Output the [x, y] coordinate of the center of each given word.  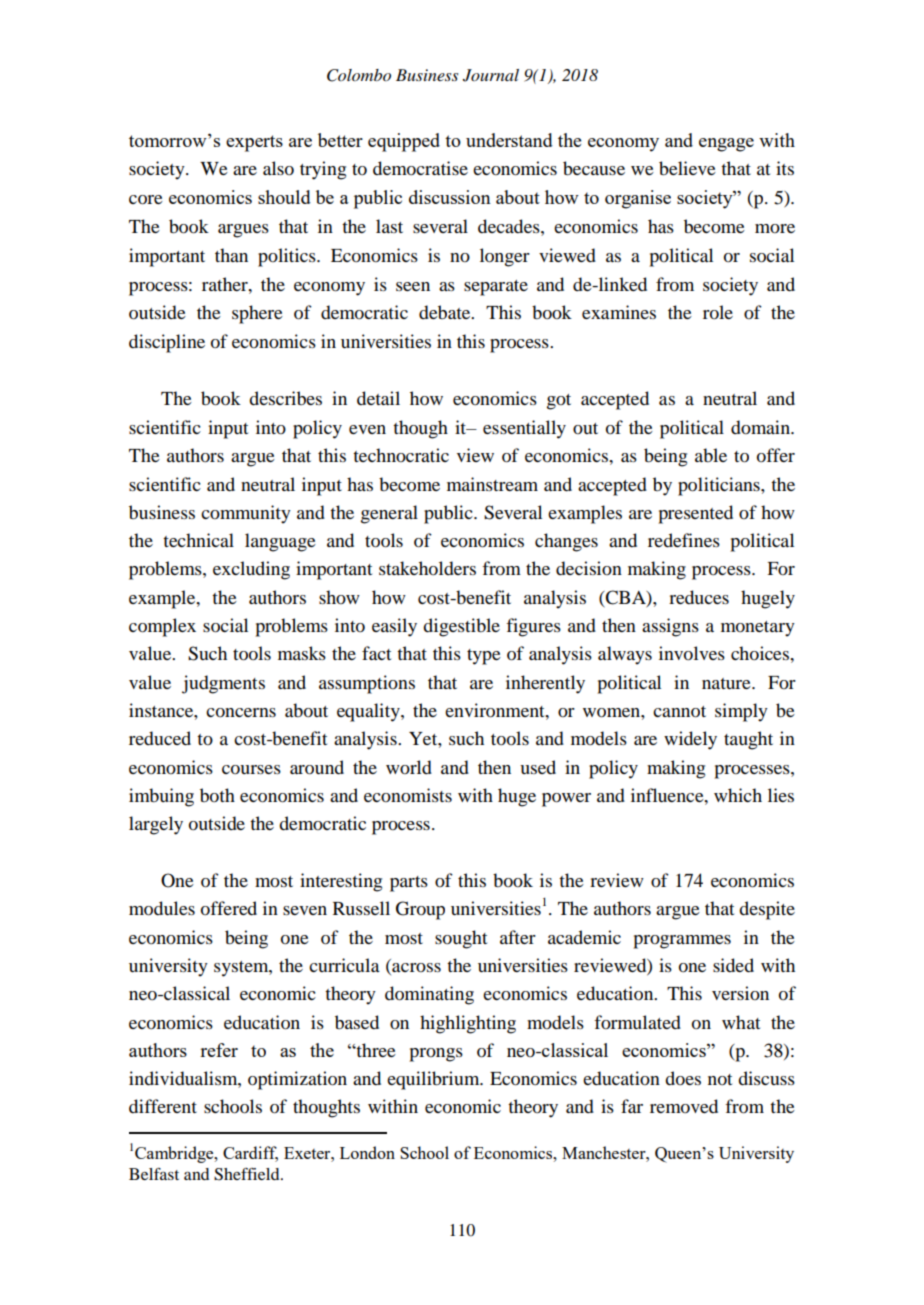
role [718, 312]
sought [461, 939]
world [409, 767]
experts [254, 143]
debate [446, 312]
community [246, 514]
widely [690, 740]
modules [162, 908]
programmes [682, 942]
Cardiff [250, 1154]
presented [695, 514]
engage [726, 145]
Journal [491, 75]
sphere [257, 314]
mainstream [492, 484]
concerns [241, 712]
